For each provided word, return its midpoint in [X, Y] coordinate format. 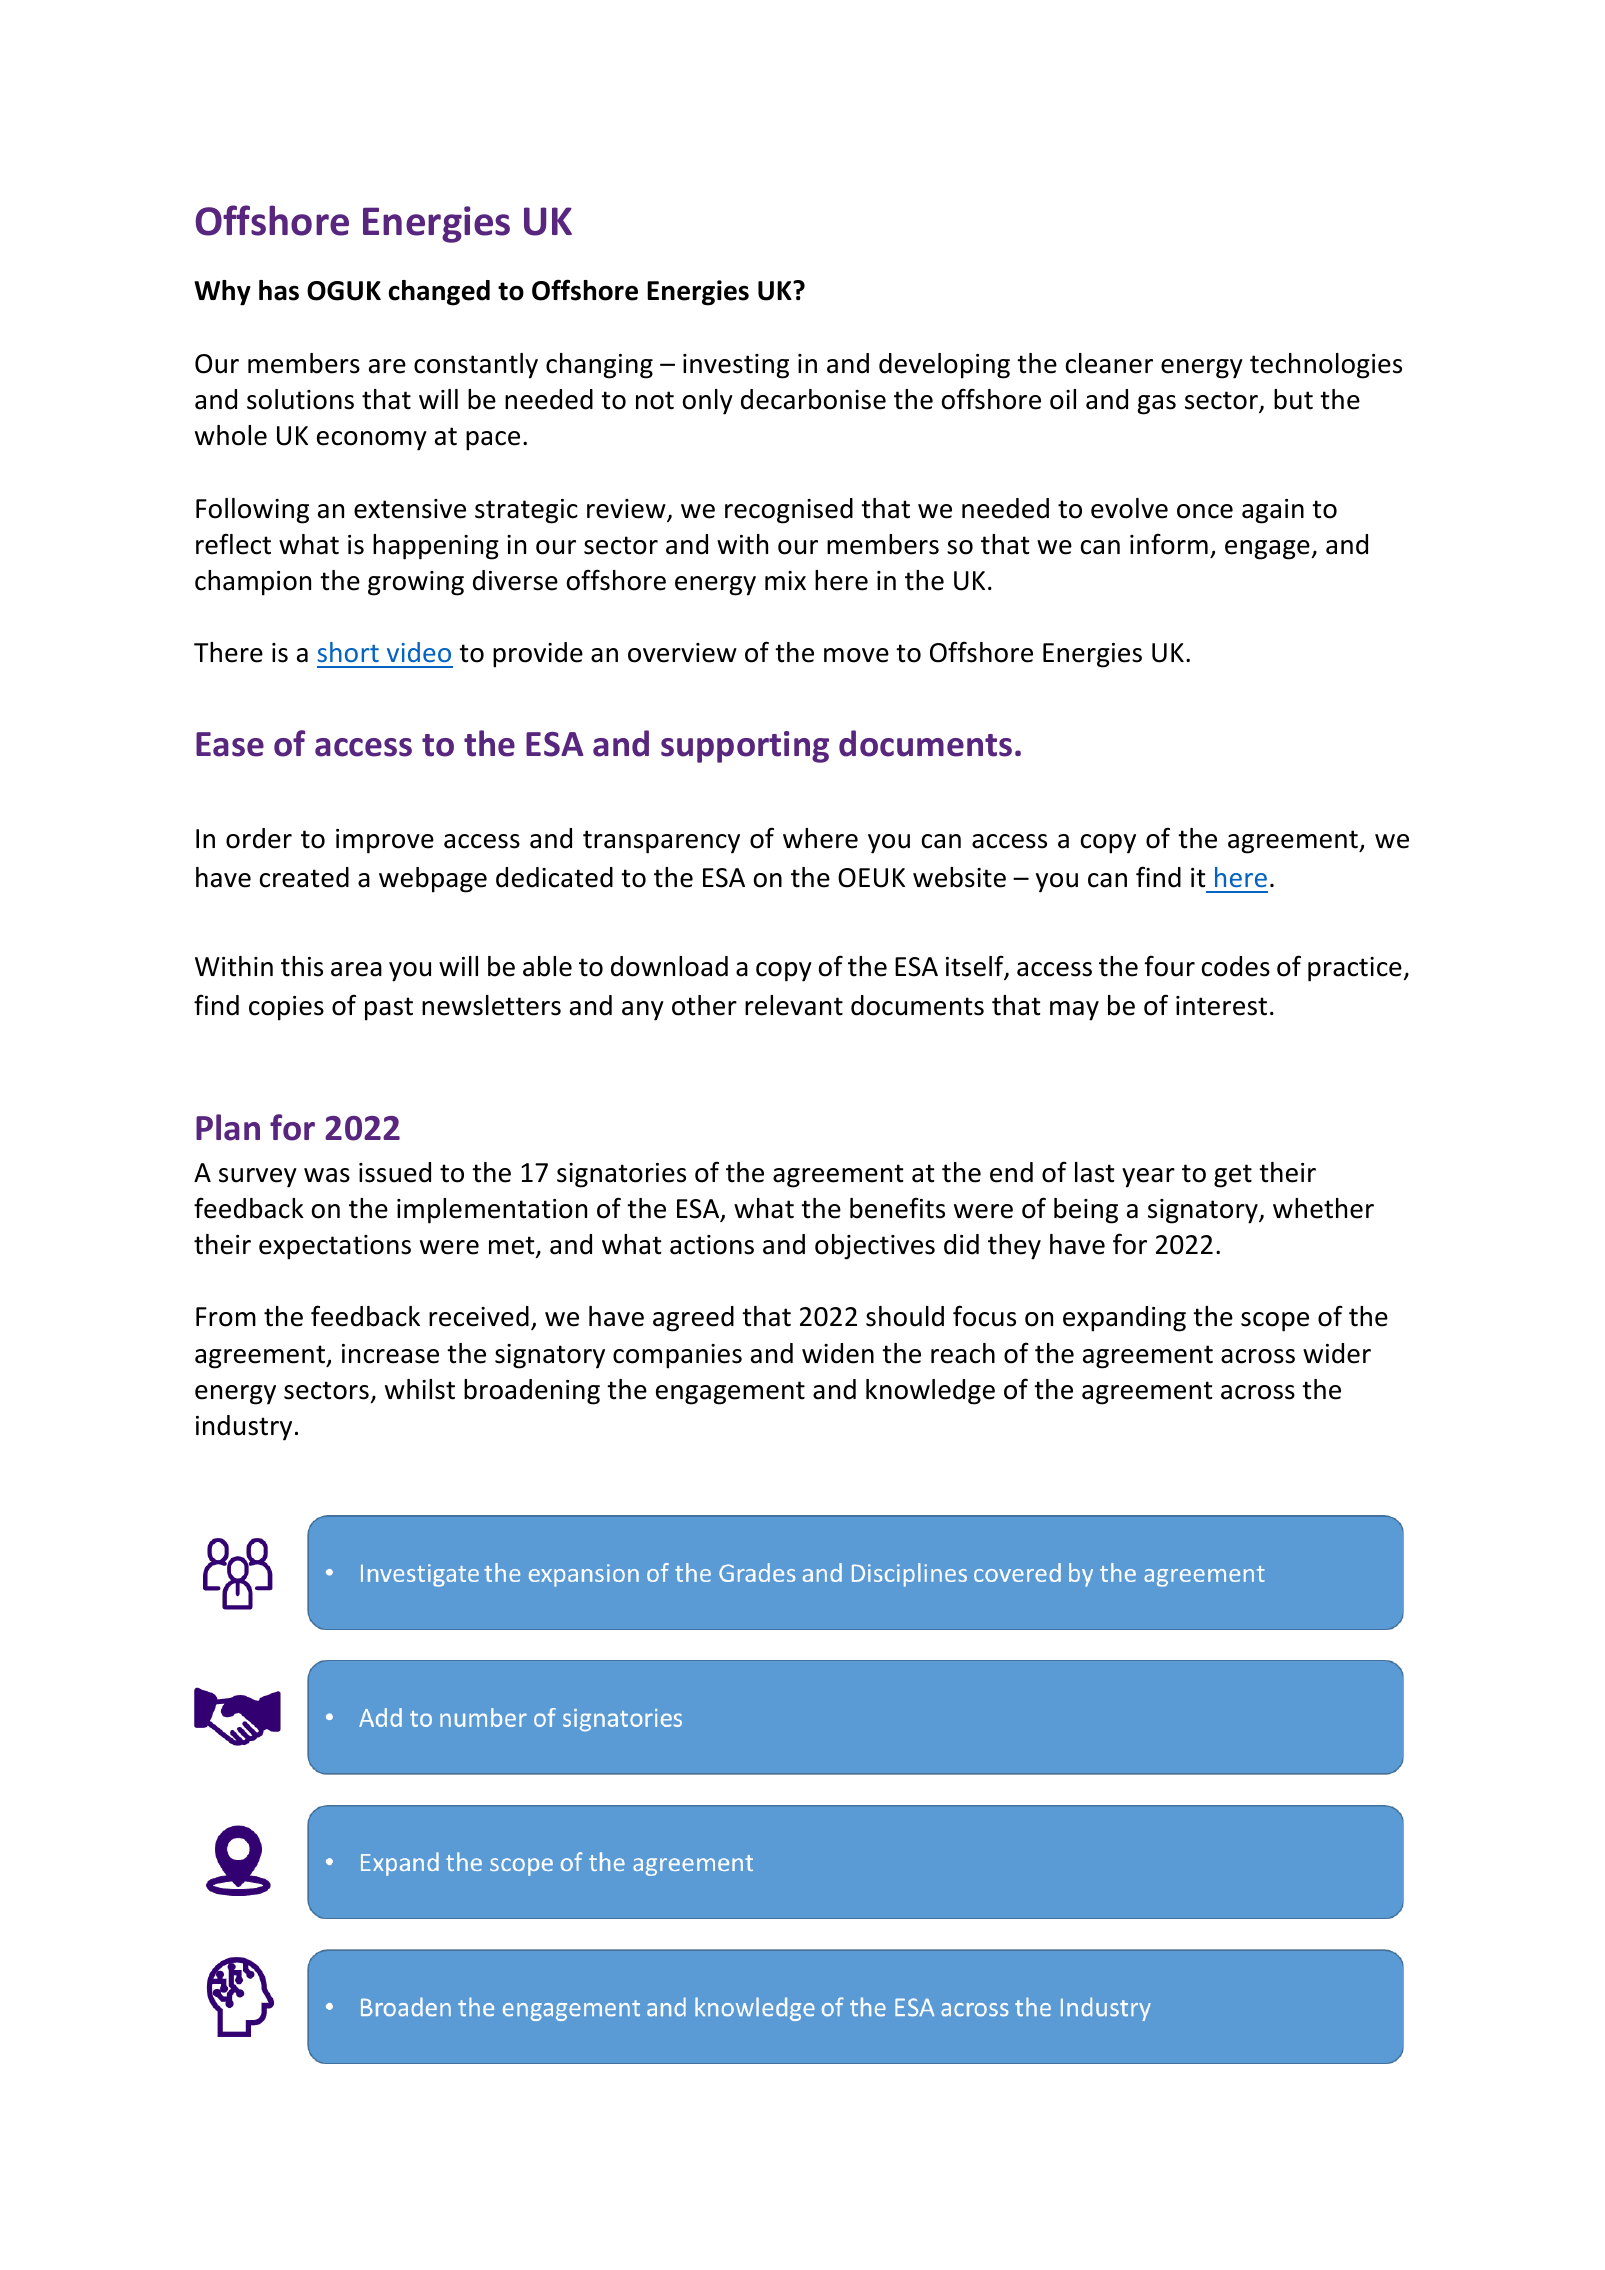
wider [1337, 1353]
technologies [1326, 366]
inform [1169, 544]
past [389, 1009]
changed [439, 293]
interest [1221, 1006]
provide [538, 655]
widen [838, 1353]
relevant [794, 1005]
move [856, 655]
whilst [420, 1389]
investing [736, 366]
